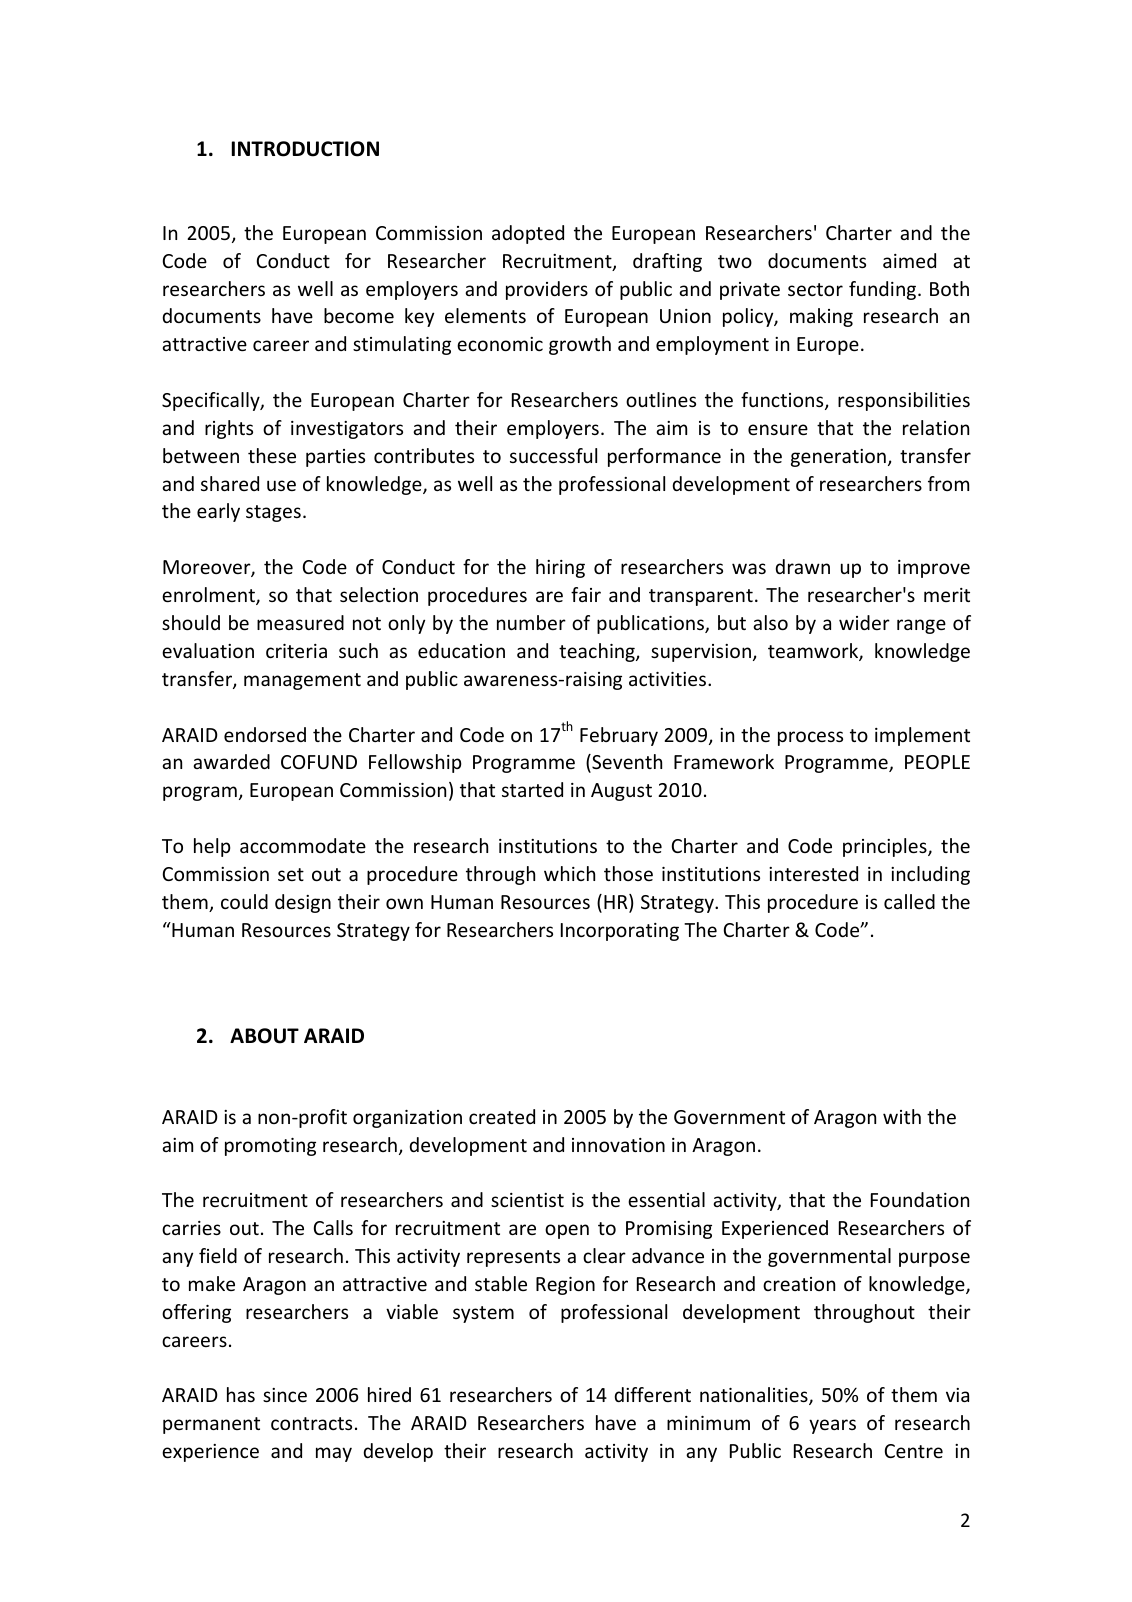  Describe the element at coordinates (832, 1426) in the screenshot. I see `years` at that location.
